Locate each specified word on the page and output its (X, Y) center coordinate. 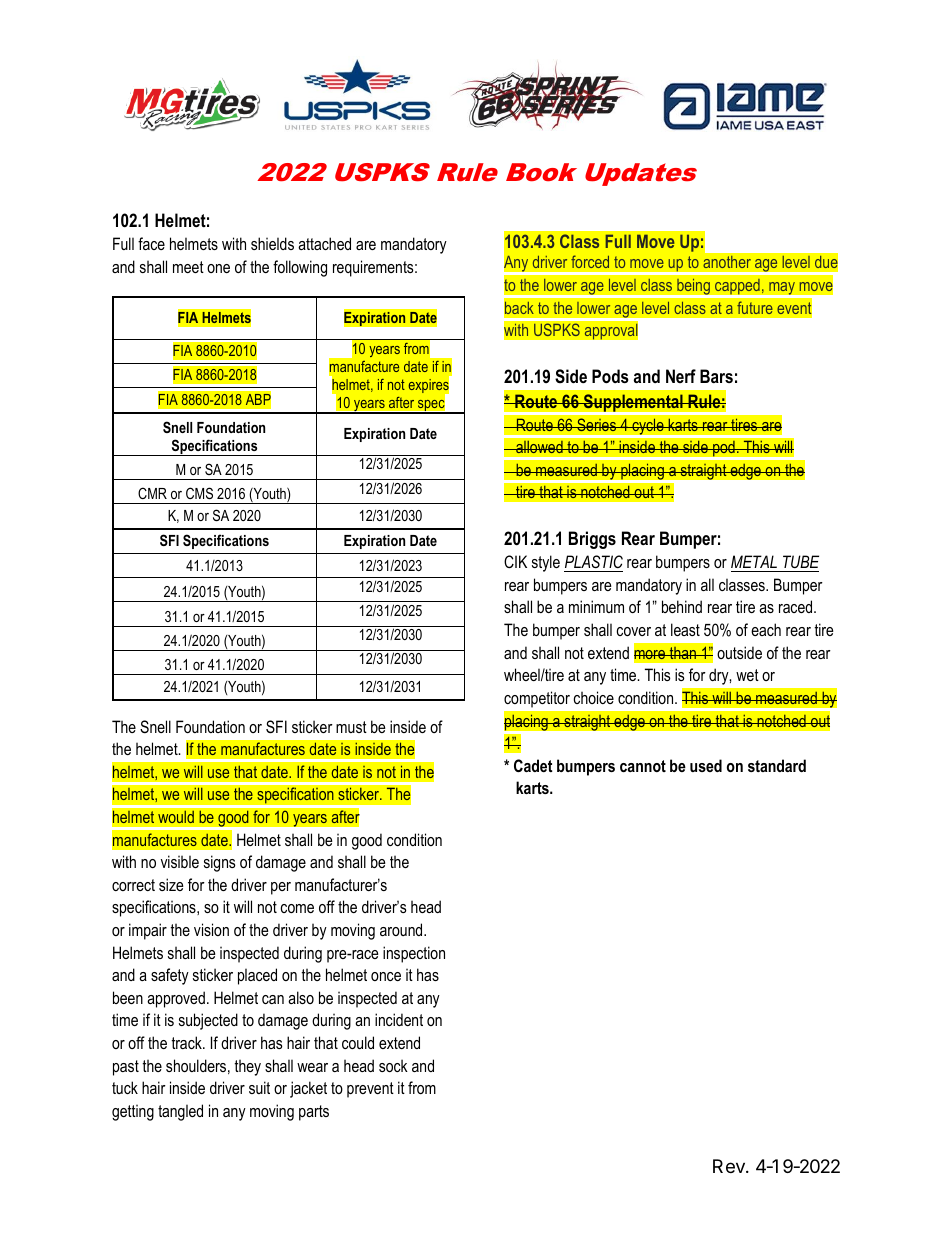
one (218, 268)
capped (737, 288)
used (706, 765)
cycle (648, 426)
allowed (539, 447)
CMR (152, 493)
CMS (199, 493)
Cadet (533, 765)
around (402, 929)
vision (211, 929)
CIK (515, 561)
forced (590, 262)
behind (682, 606)
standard (777, 765)
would (176, 817)
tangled (180, 1112)
